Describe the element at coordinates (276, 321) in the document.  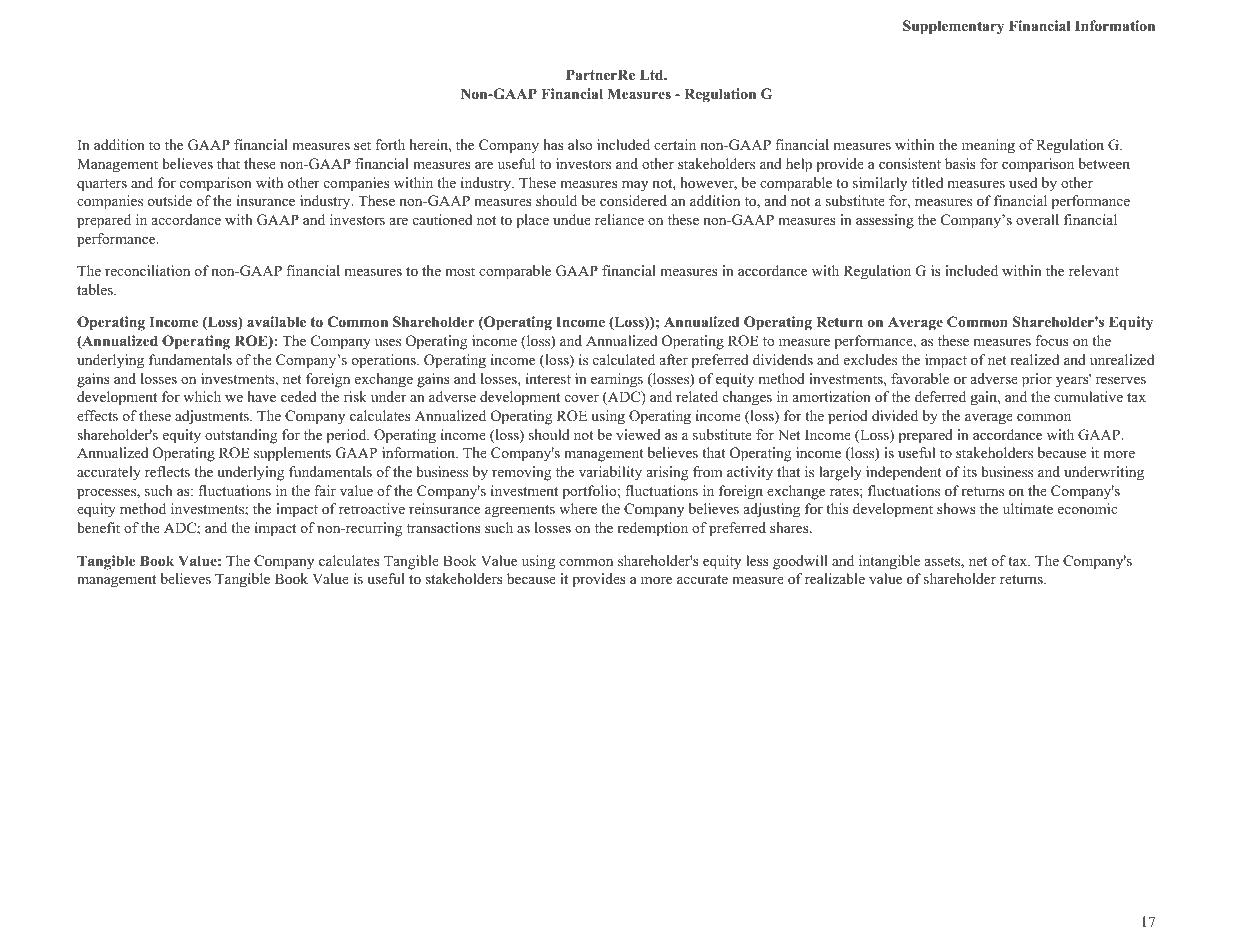
I see `available` at that location.
